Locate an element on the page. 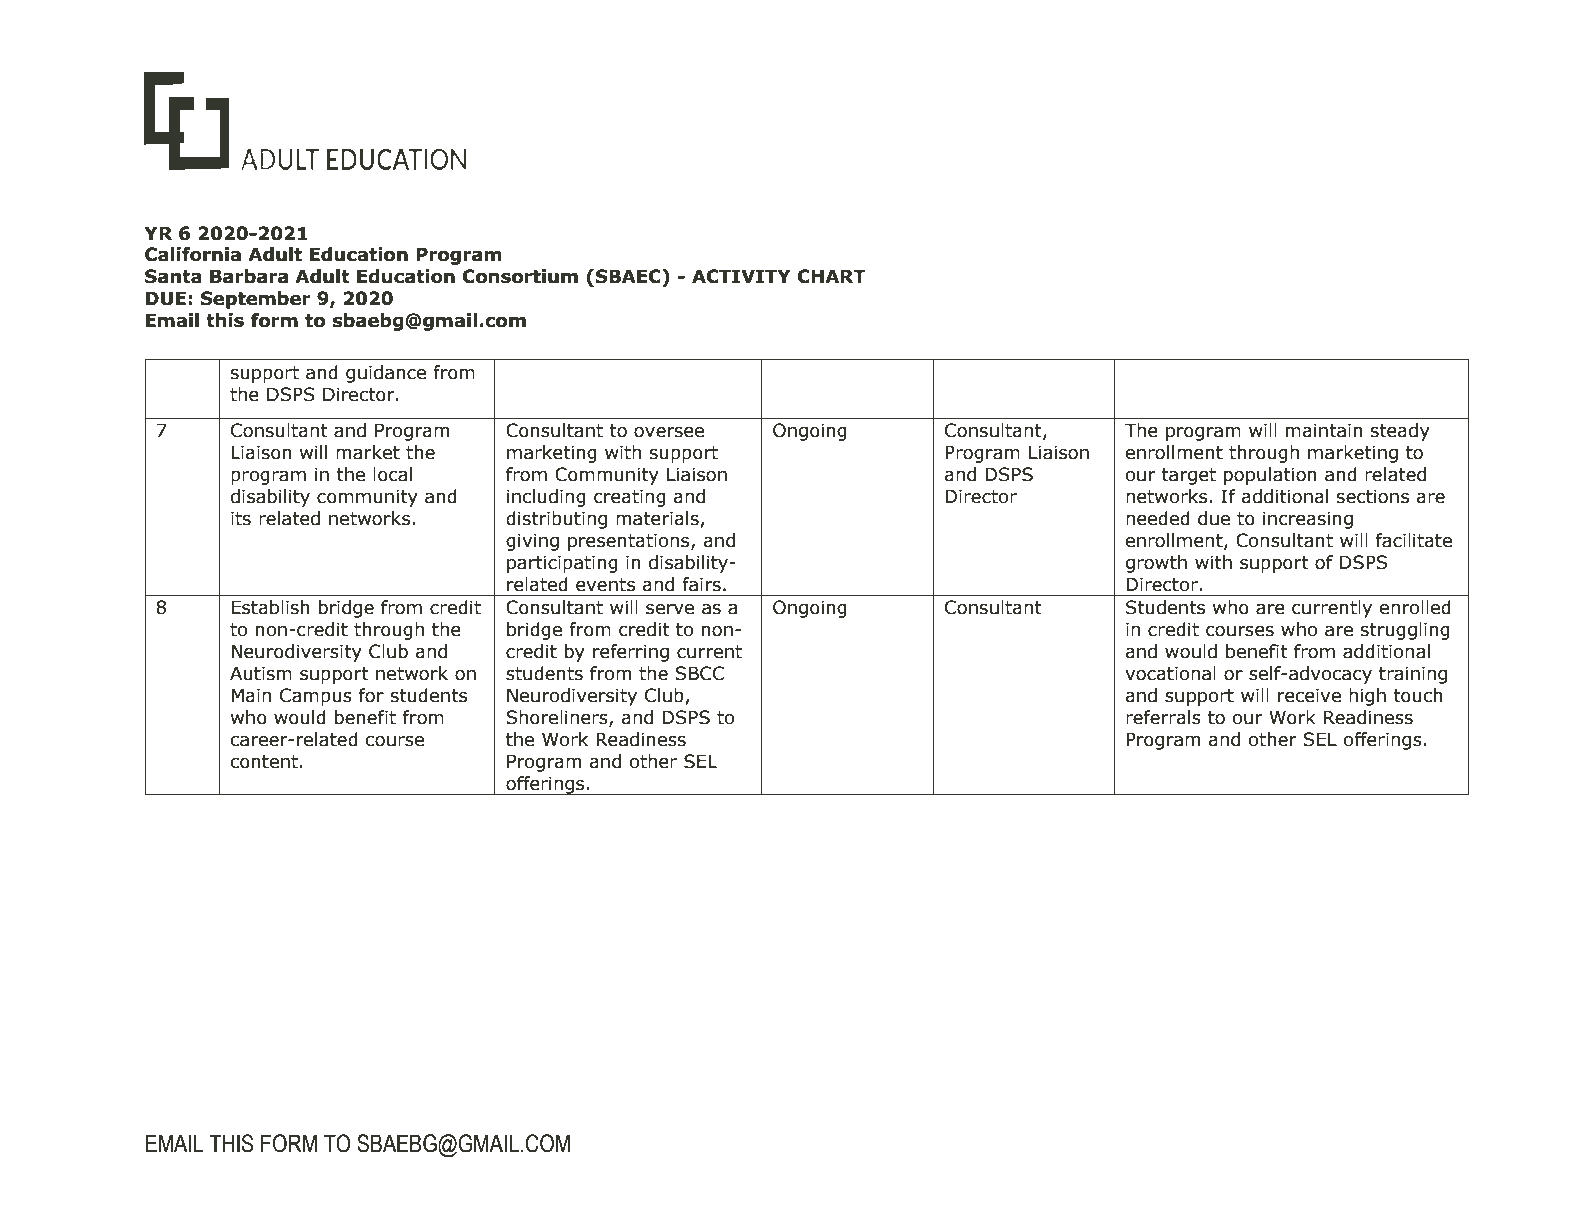  ACTIVITY is located at coordinates (741, 276).
